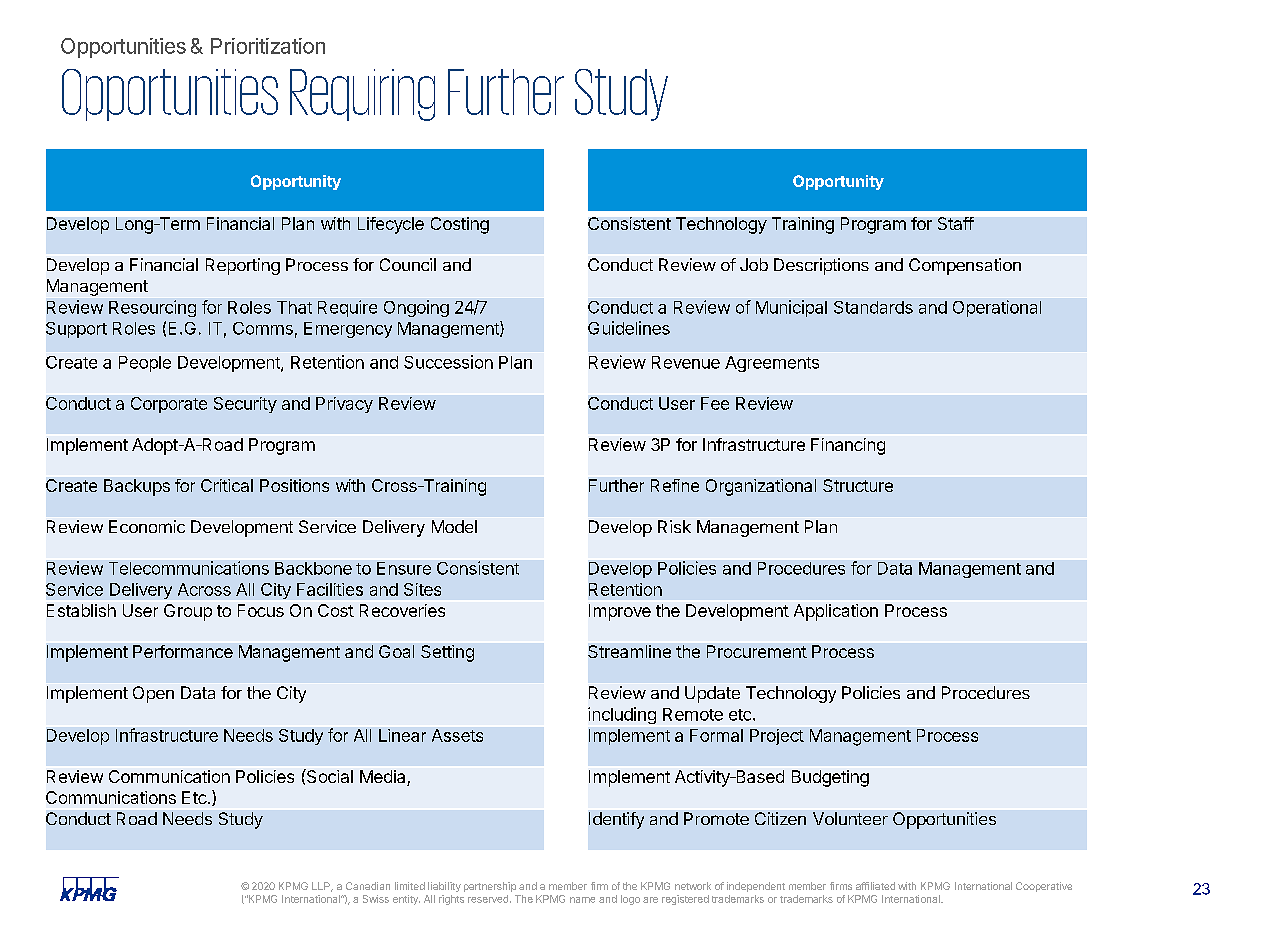 The height and width of the image is (952, 1270). Describe the element at coordinates (675, 485) in the image. I see `Refine` at that location.
